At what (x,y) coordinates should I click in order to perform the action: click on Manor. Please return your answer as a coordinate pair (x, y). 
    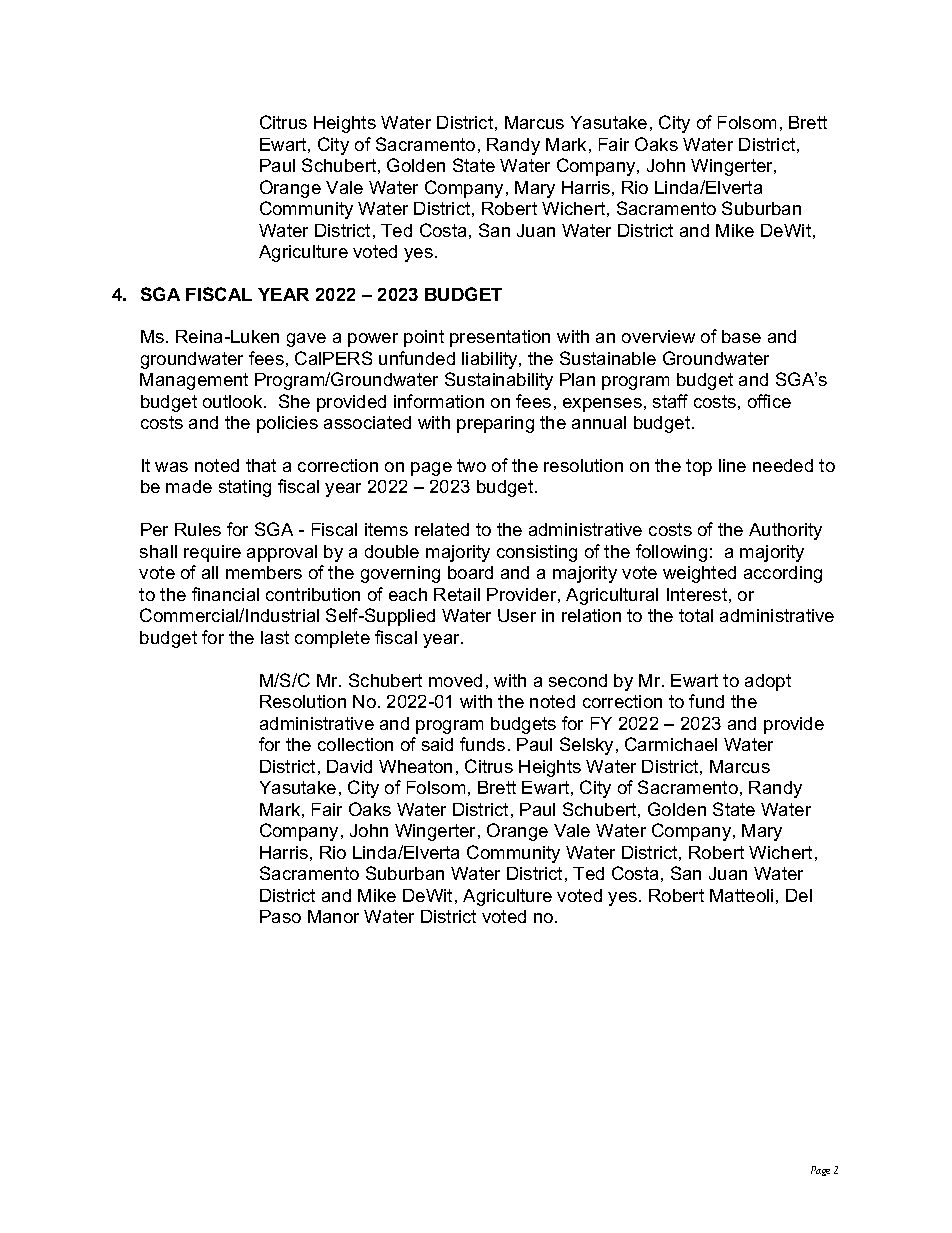
    Looking at the image, I should click on (333, 916).
